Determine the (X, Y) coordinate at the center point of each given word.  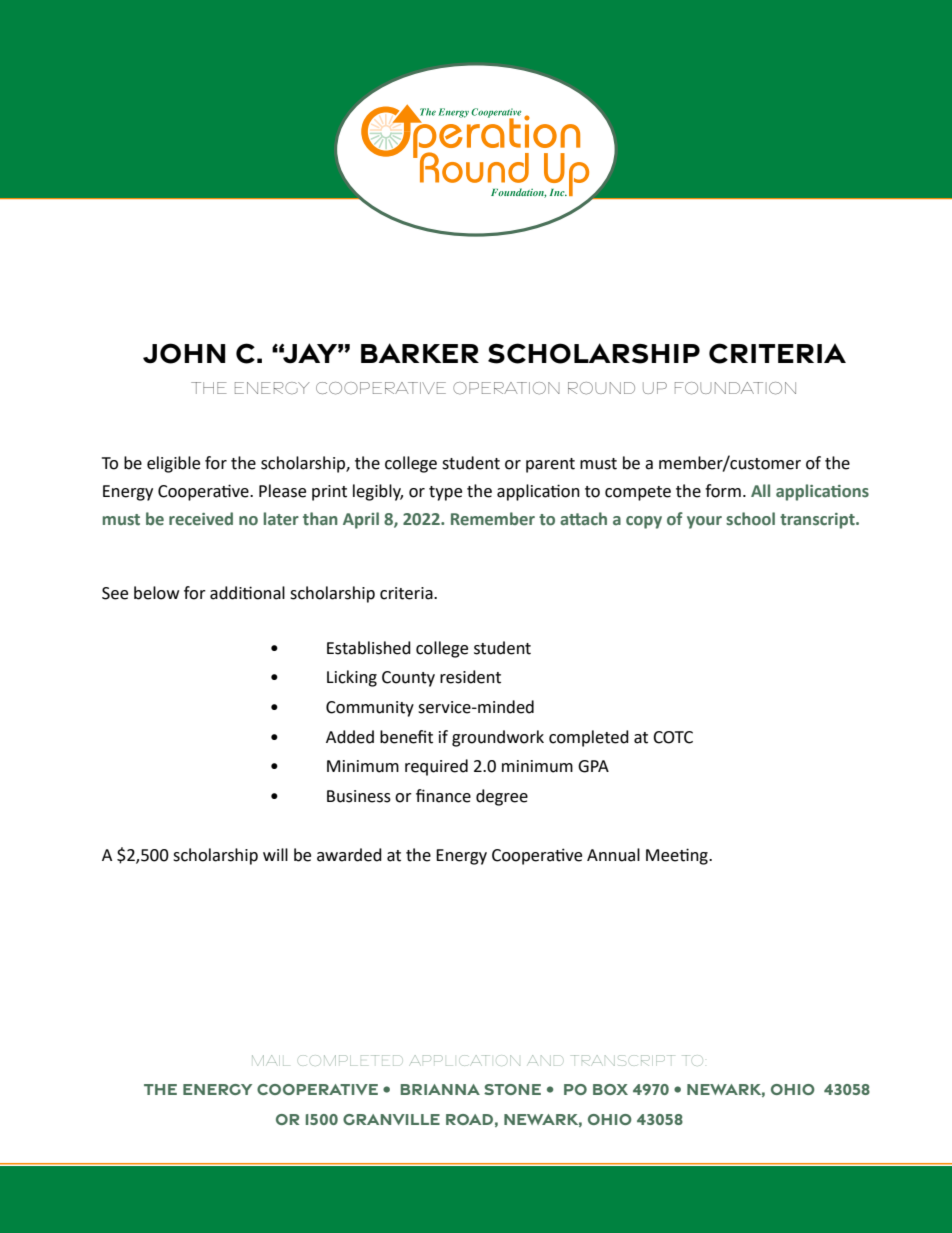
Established (369, 648)
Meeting (678, 856)
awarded (349, 855)
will (275, 854)
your (704, 522)
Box (610, 1089)
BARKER (420, 353)
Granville (391, 1119)
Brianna (440, 1089)
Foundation (735, 388)
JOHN (184, 353)
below (156, 593)
